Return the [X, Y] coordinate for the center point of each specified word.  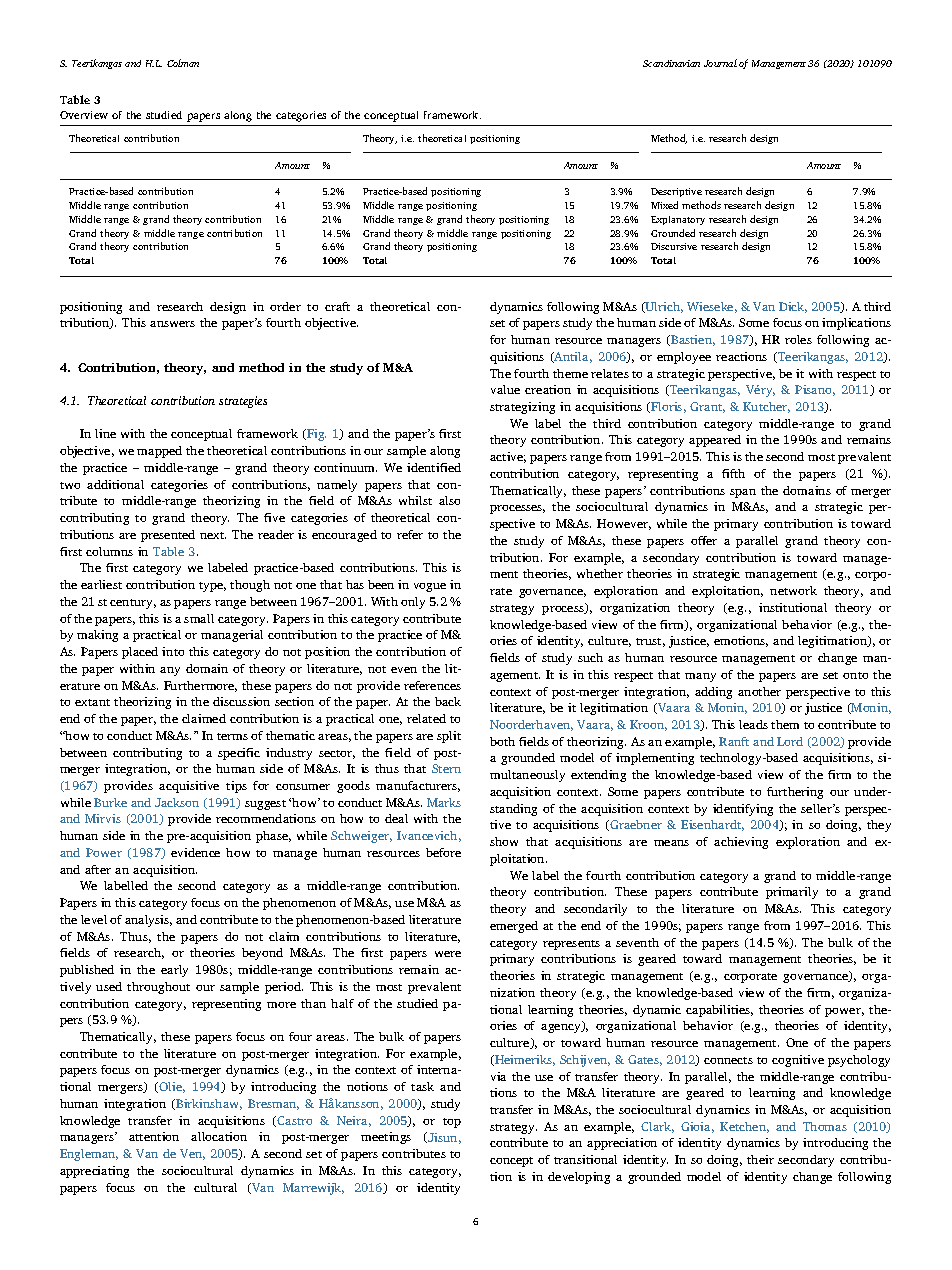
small [199, 618]
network [793, 590]
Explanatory [678, 220]
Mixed [664, 205]
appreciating [94, 1172]
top [452, 1123]
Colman [183, 63]
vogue [430, 587]
